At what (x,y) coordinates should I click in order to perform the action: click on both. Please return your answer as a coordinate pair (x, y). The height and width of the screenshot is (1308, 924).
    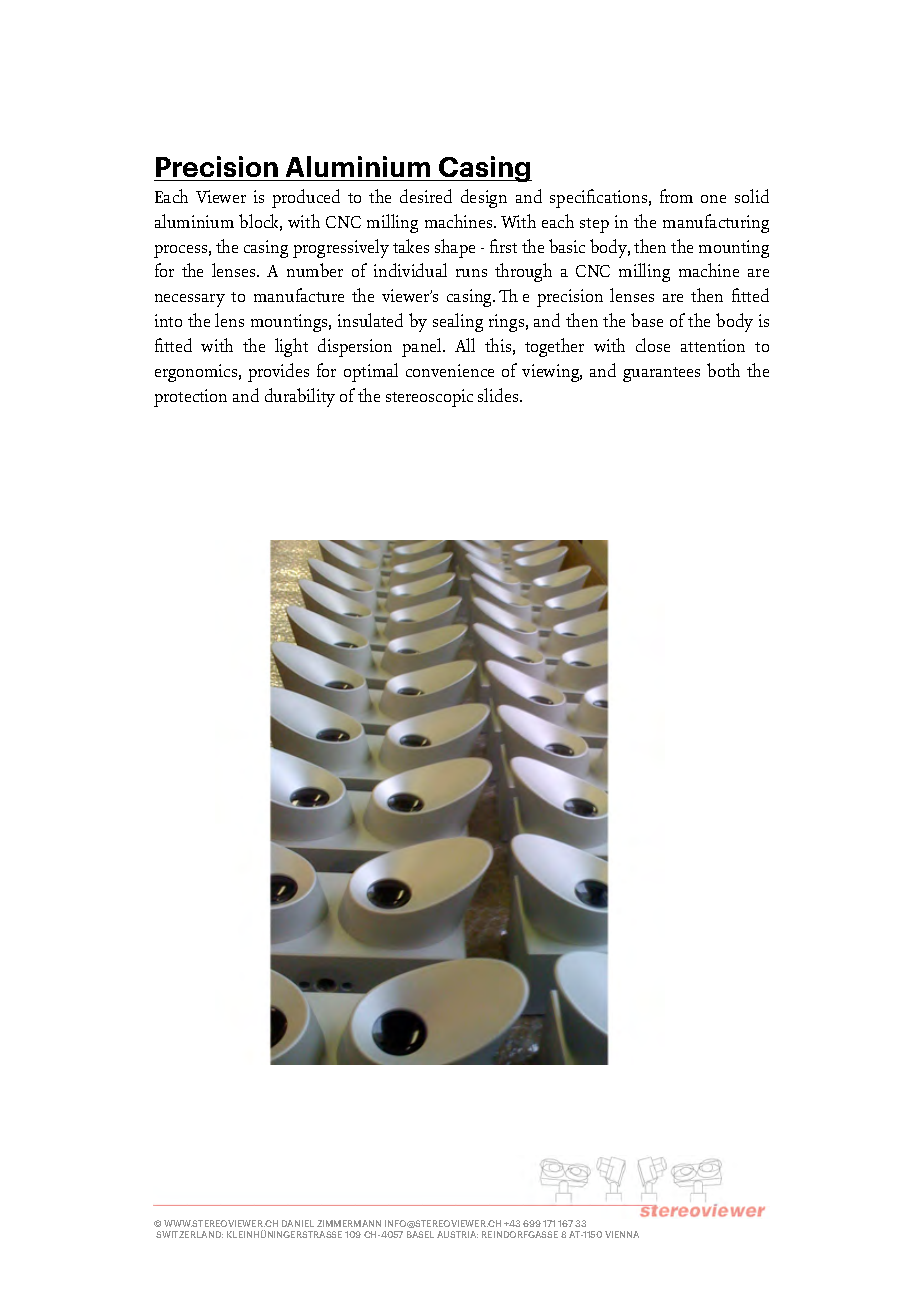
    Looking at the image, I should click on (723, 370).
